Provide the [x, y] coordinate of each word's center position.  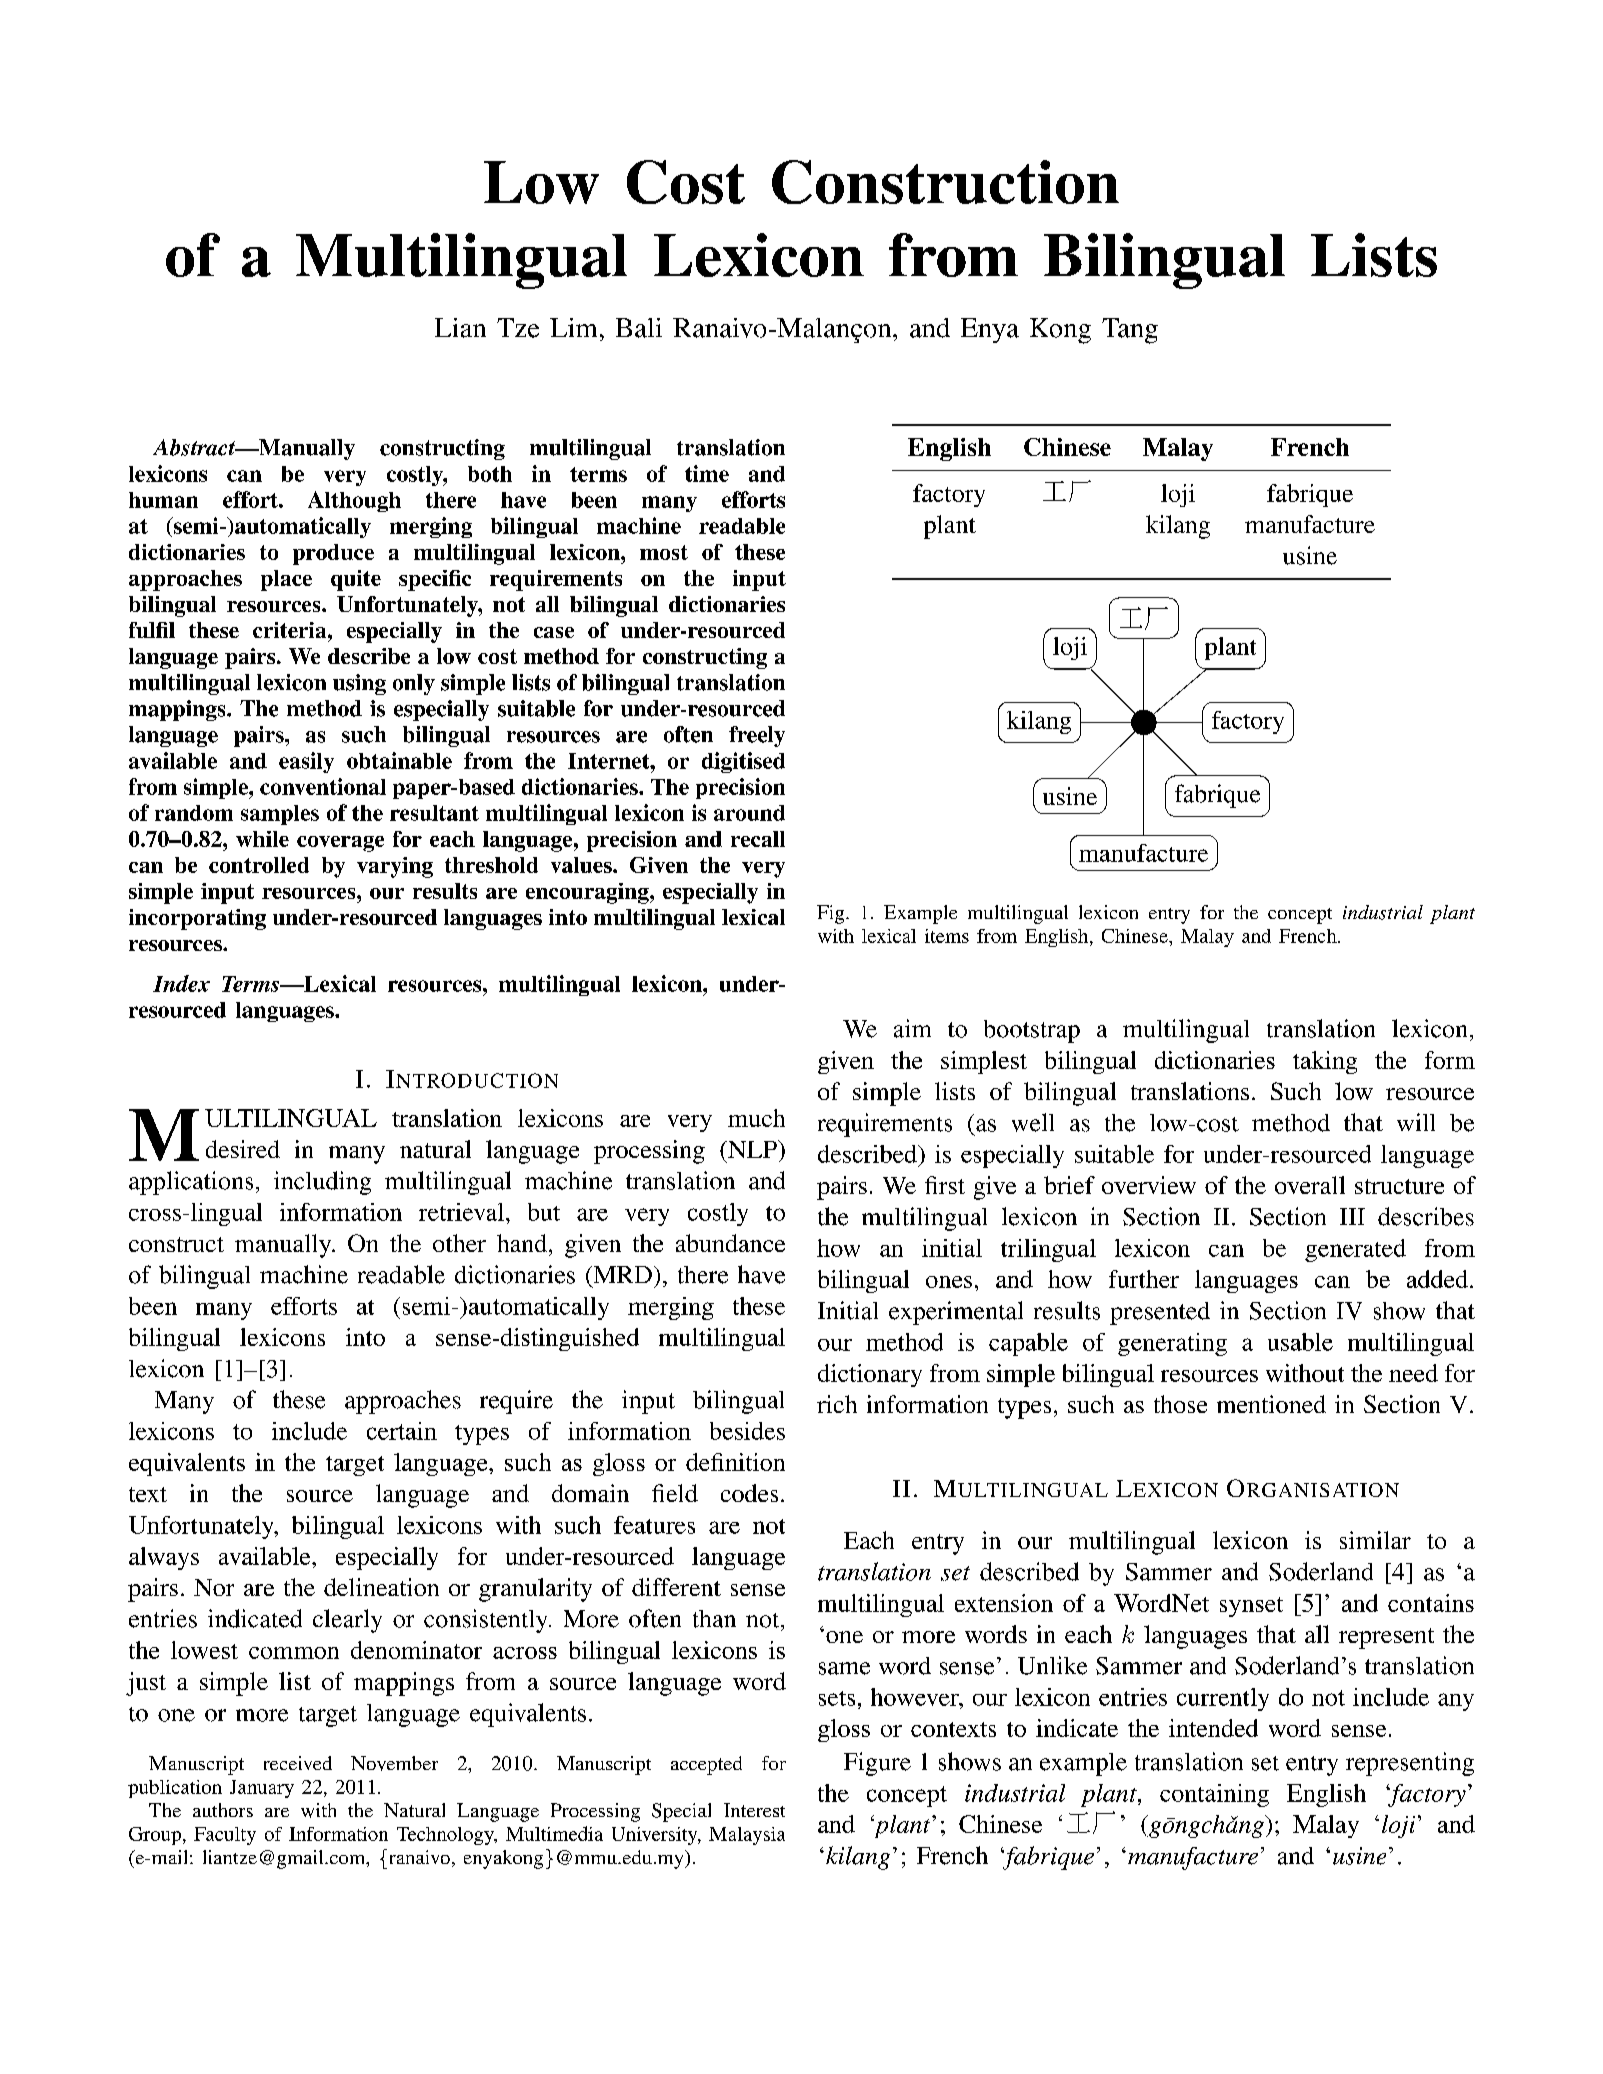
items [947, 936]
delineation [381, 1587]
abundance [730, 1243]
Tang [1130, 331]
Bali [639, 328]
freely [757, 736]
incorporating [197, 919]
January [262, 1789]
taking [1325, 1062]
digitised [743, 762]
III [1352, 1216]
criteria [291, 630]
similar [1375, 1540]
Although [354, 501]
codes [749, 1493]
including [322, 1183]
